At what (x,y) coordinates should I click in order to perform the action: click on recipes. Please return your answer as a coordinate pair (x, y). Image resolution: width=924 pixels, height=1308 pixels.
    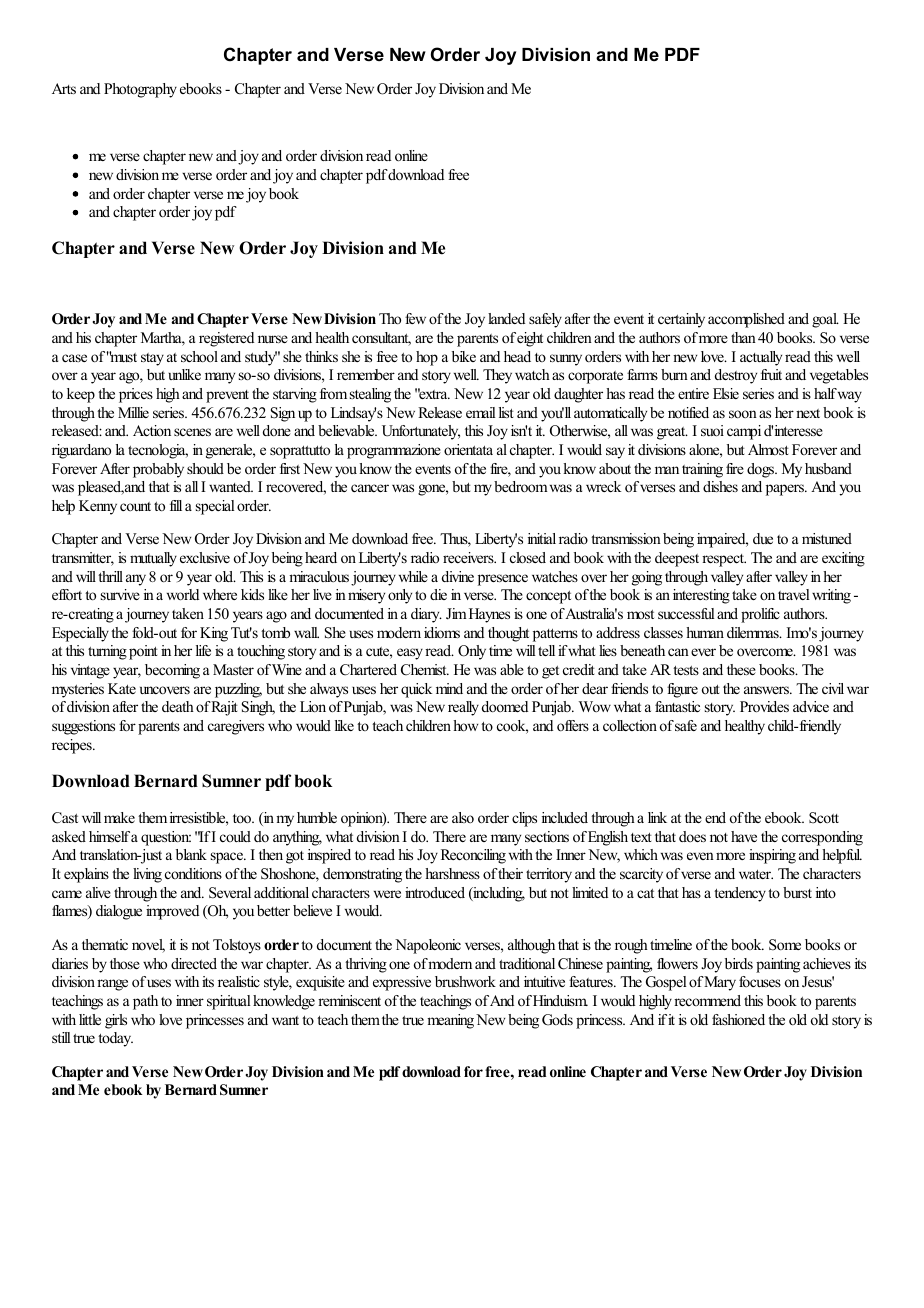
    Looking at the image, I should click on (73, 746).
